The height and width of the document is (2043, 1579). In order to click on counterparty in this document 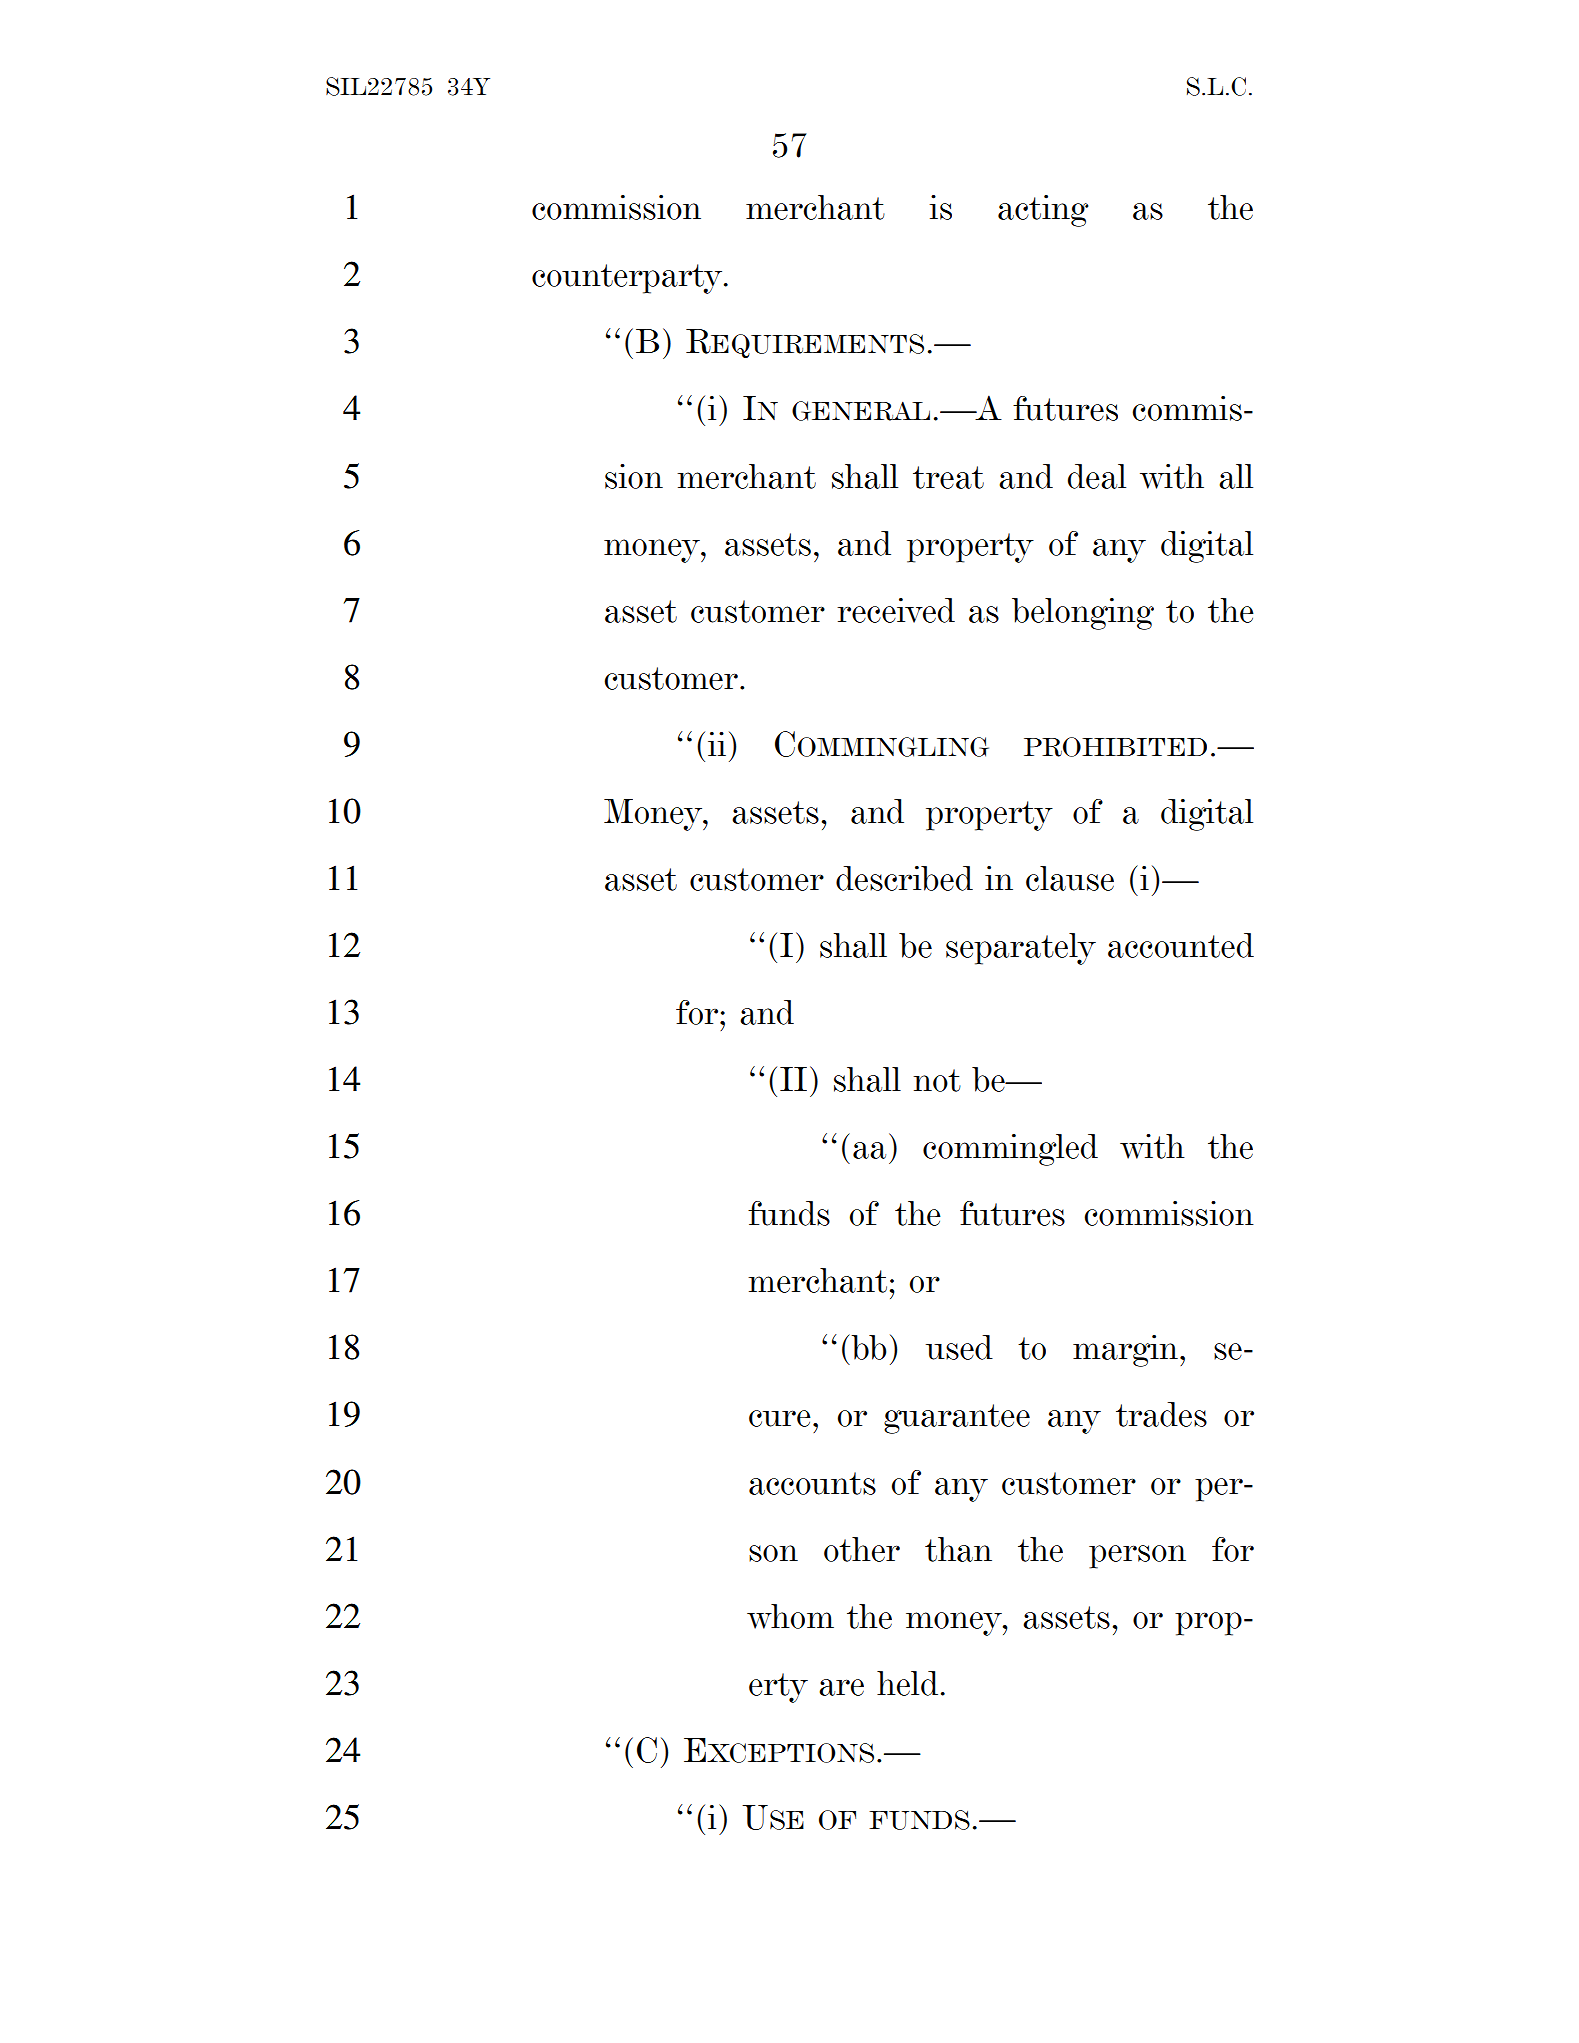, I will do `click(628, 279)`.
